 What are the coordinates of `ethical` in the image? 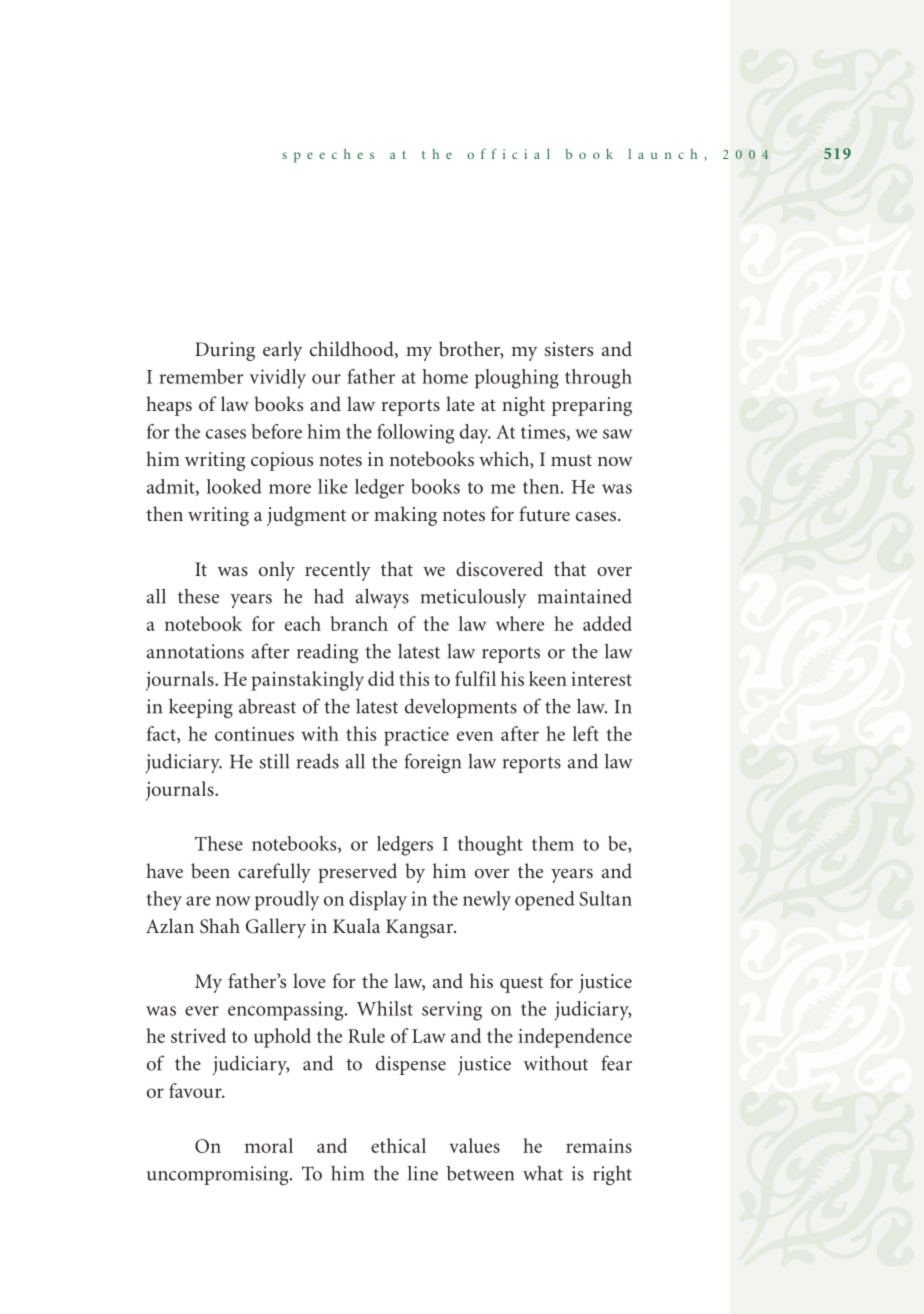 It's located at (398, 1145).
